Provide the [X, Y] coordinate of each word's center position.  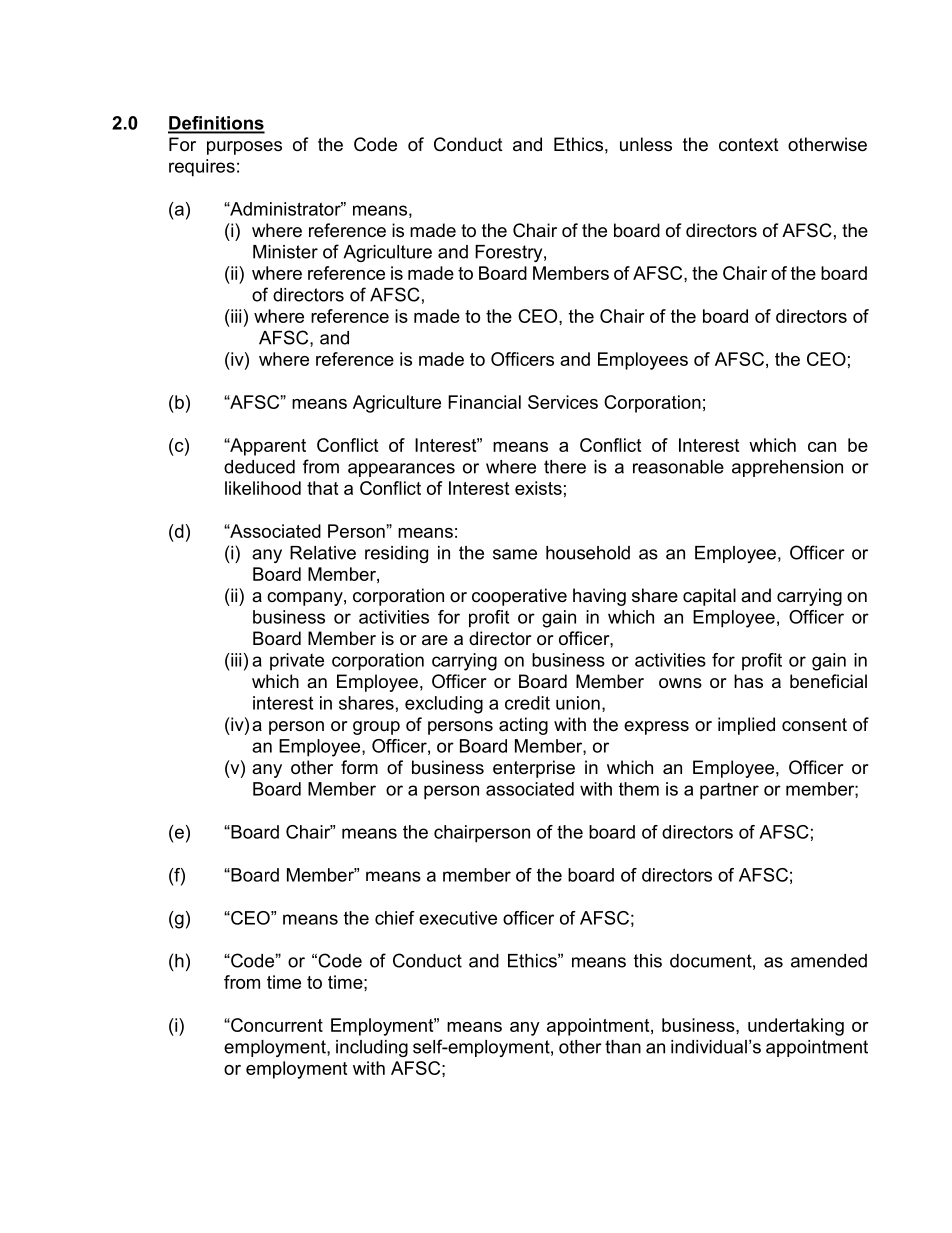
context [749, 145]
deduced [259, 467]
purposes [244, 148]
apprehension [787, 468]
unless [646, 144]
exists [538, 488]
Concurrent [276, 1025]
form [359, 767]
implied [746, 726]
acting [523, 726]
